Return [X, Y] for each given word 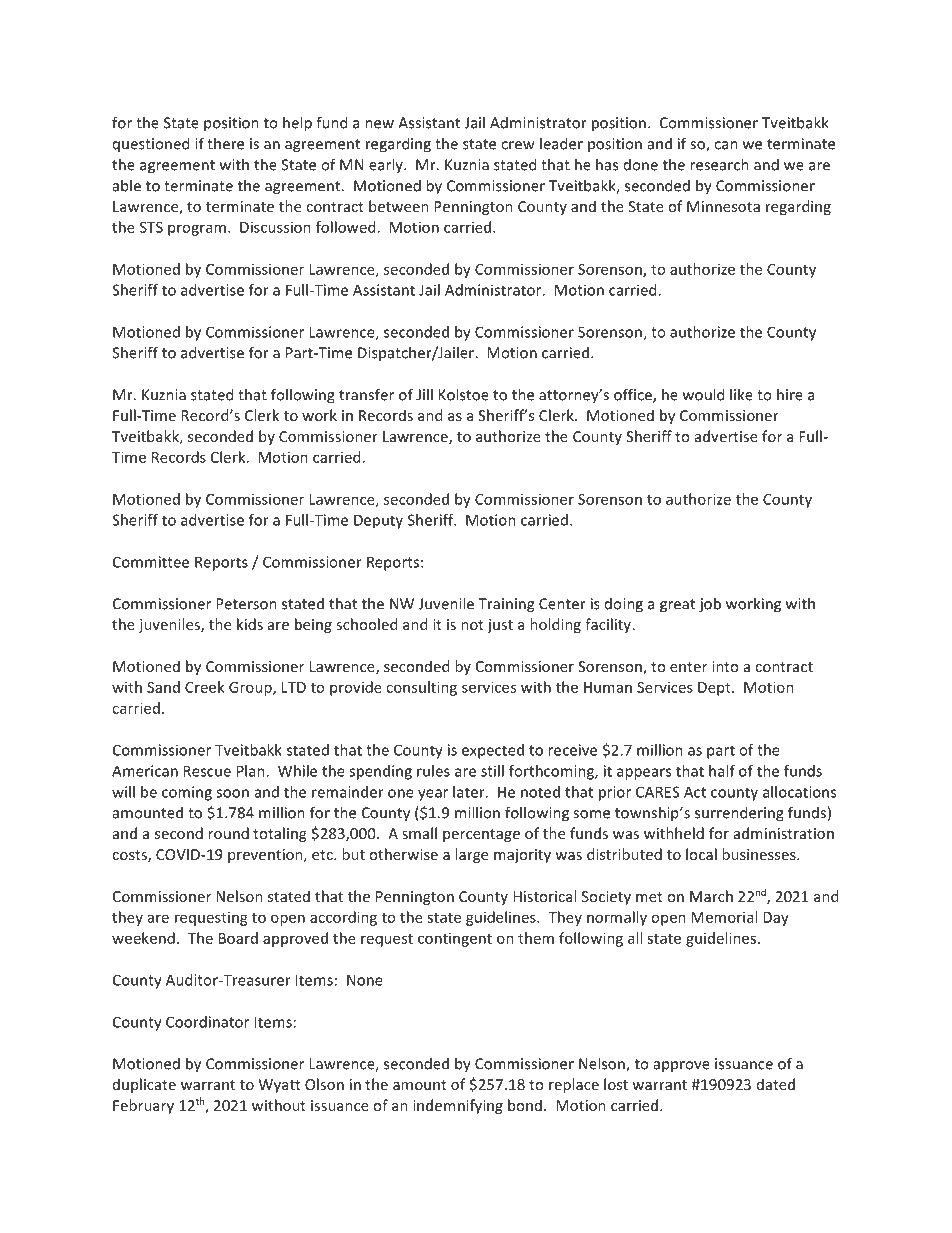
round [228, 833]
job [710, 605]
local [701, 854]
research [719, 164]
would [703, 394]
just [500, 626]
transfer [366, 394]
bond [525, 1105]
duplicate [144, 1085]
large [471, 855]
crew [518, 145]
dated [776, 1084]
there [225, 143]
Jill [424, 394]
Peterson [246, 604]
